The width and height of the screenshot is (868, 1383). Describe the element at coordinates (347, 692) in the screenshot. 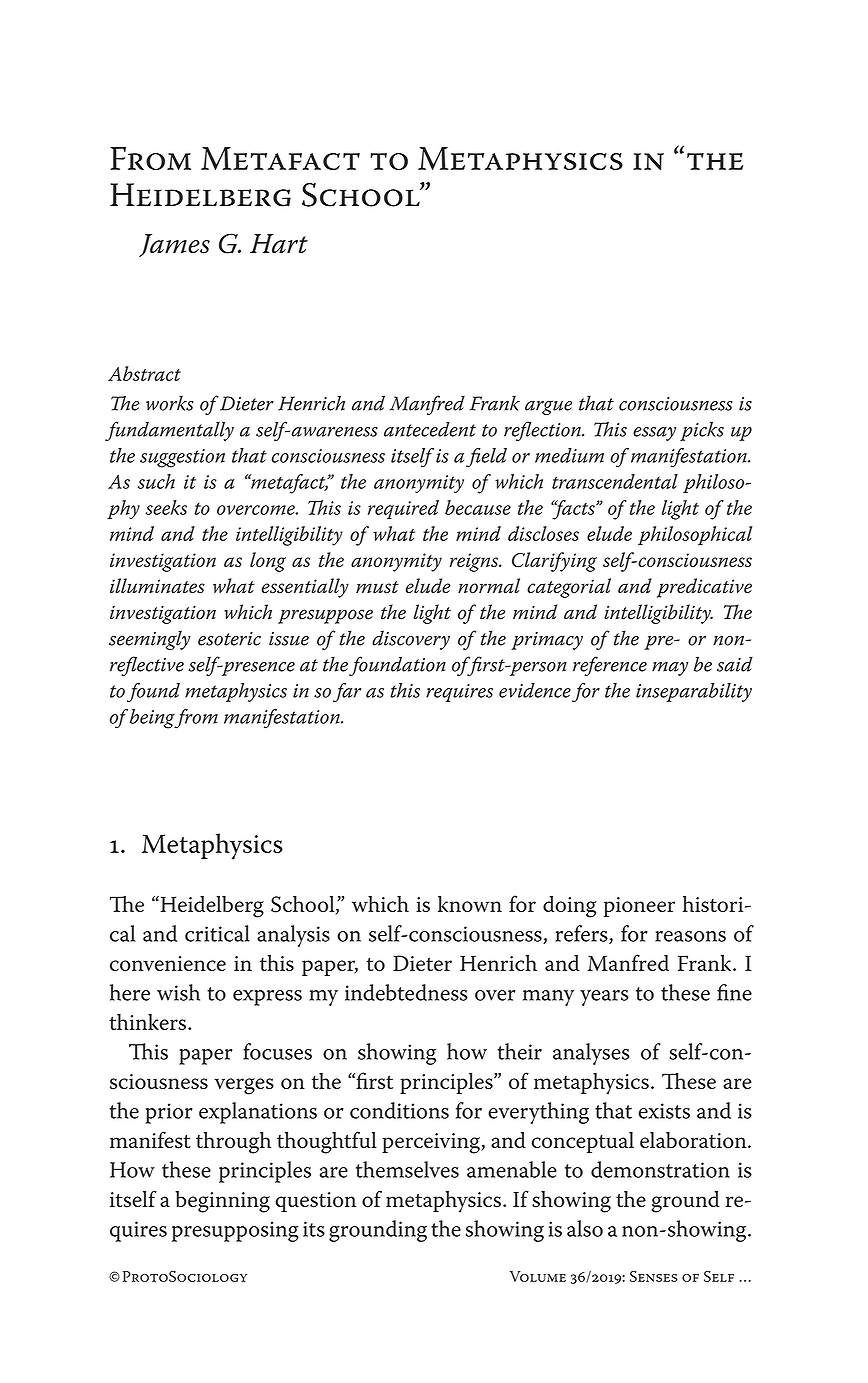

I see `far` at that location.
